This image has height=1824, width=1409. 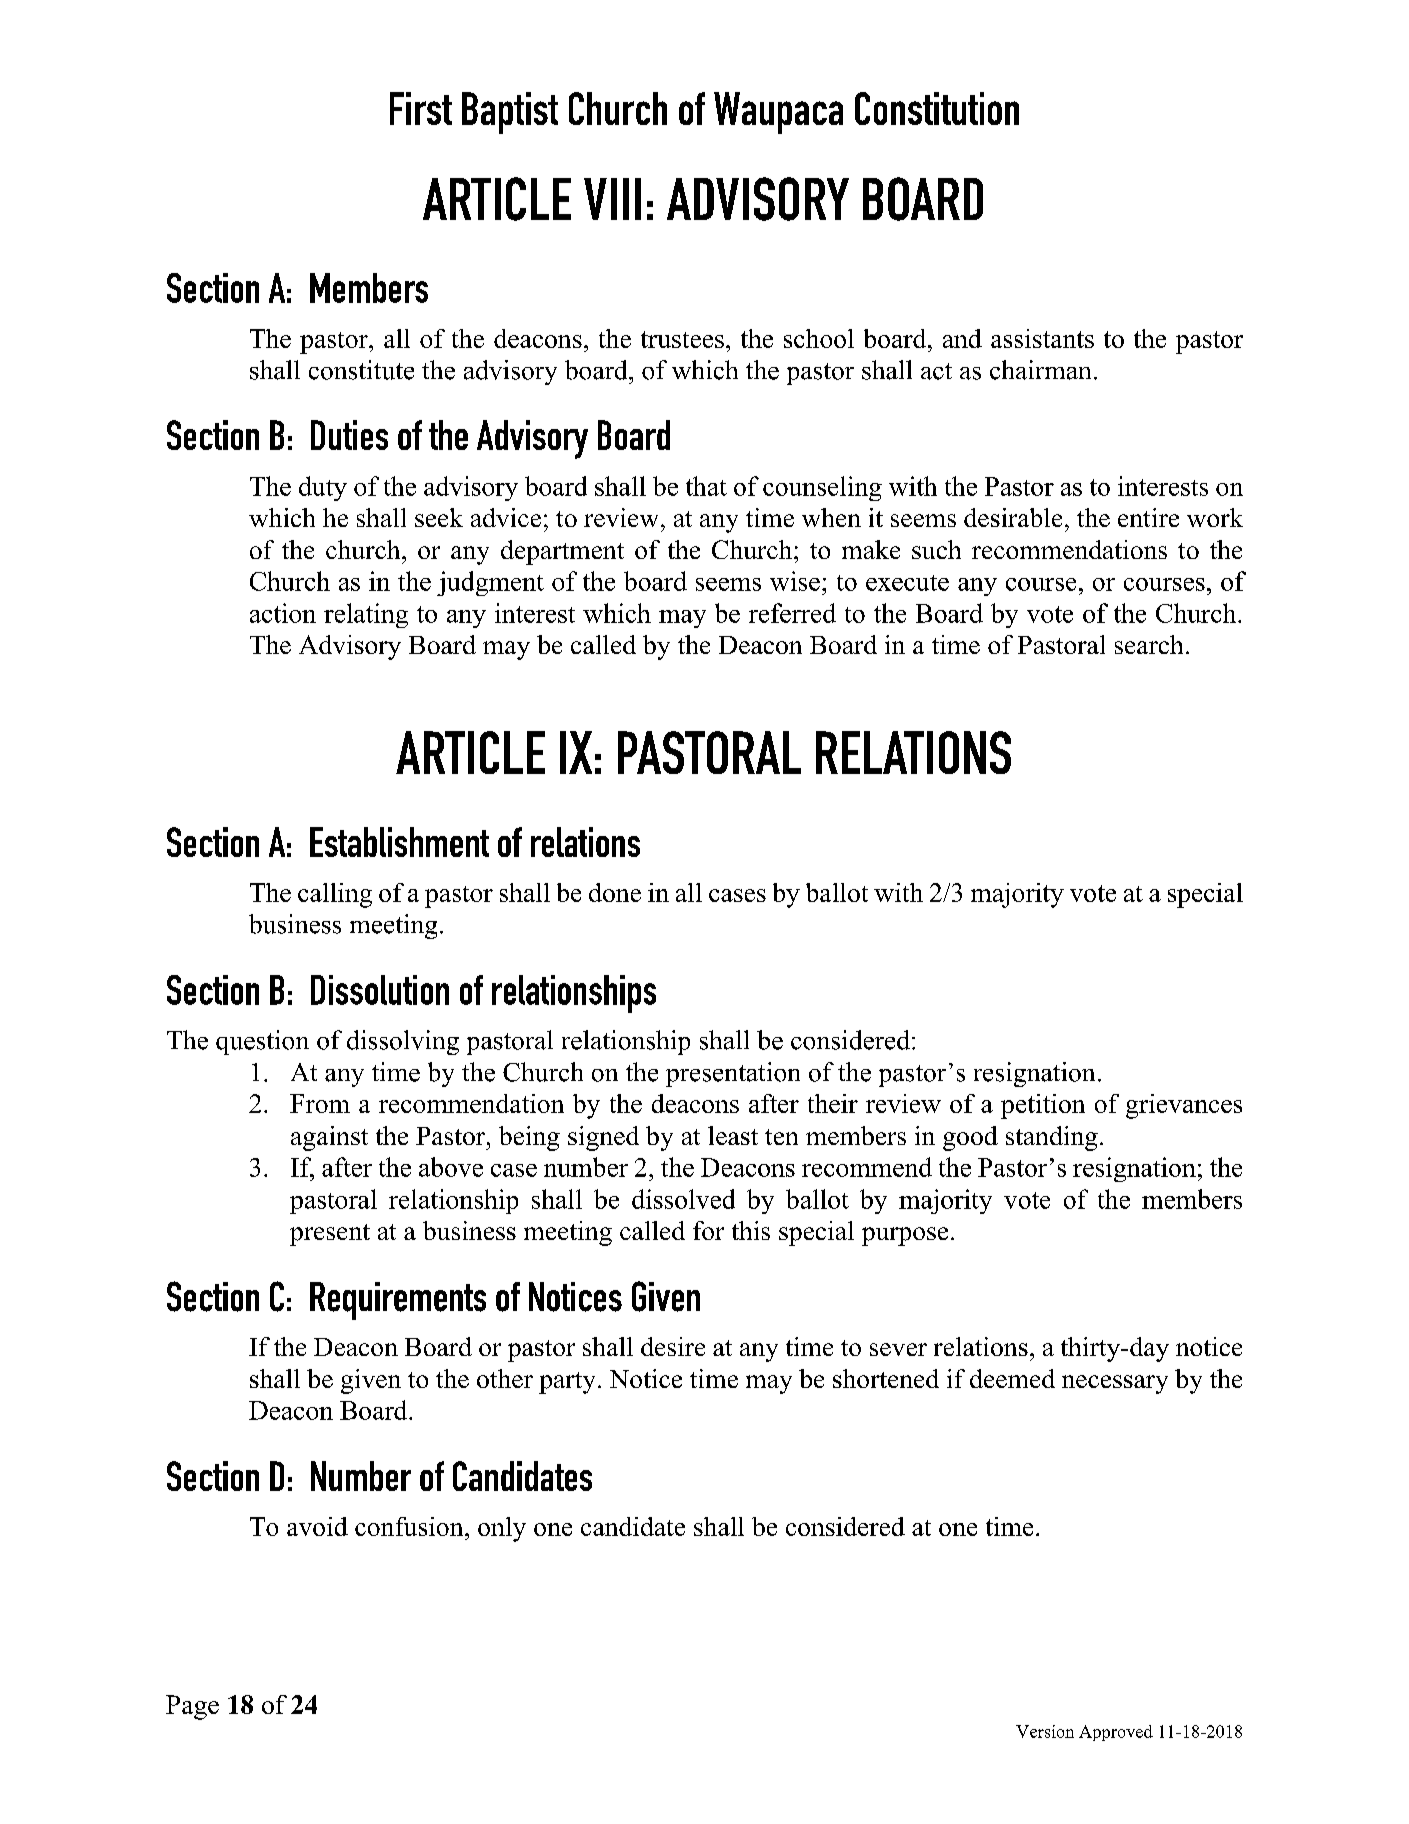 What do you see at coordinates (421, 108) in the image?
I see `First` at bounding box center [421, 108].
